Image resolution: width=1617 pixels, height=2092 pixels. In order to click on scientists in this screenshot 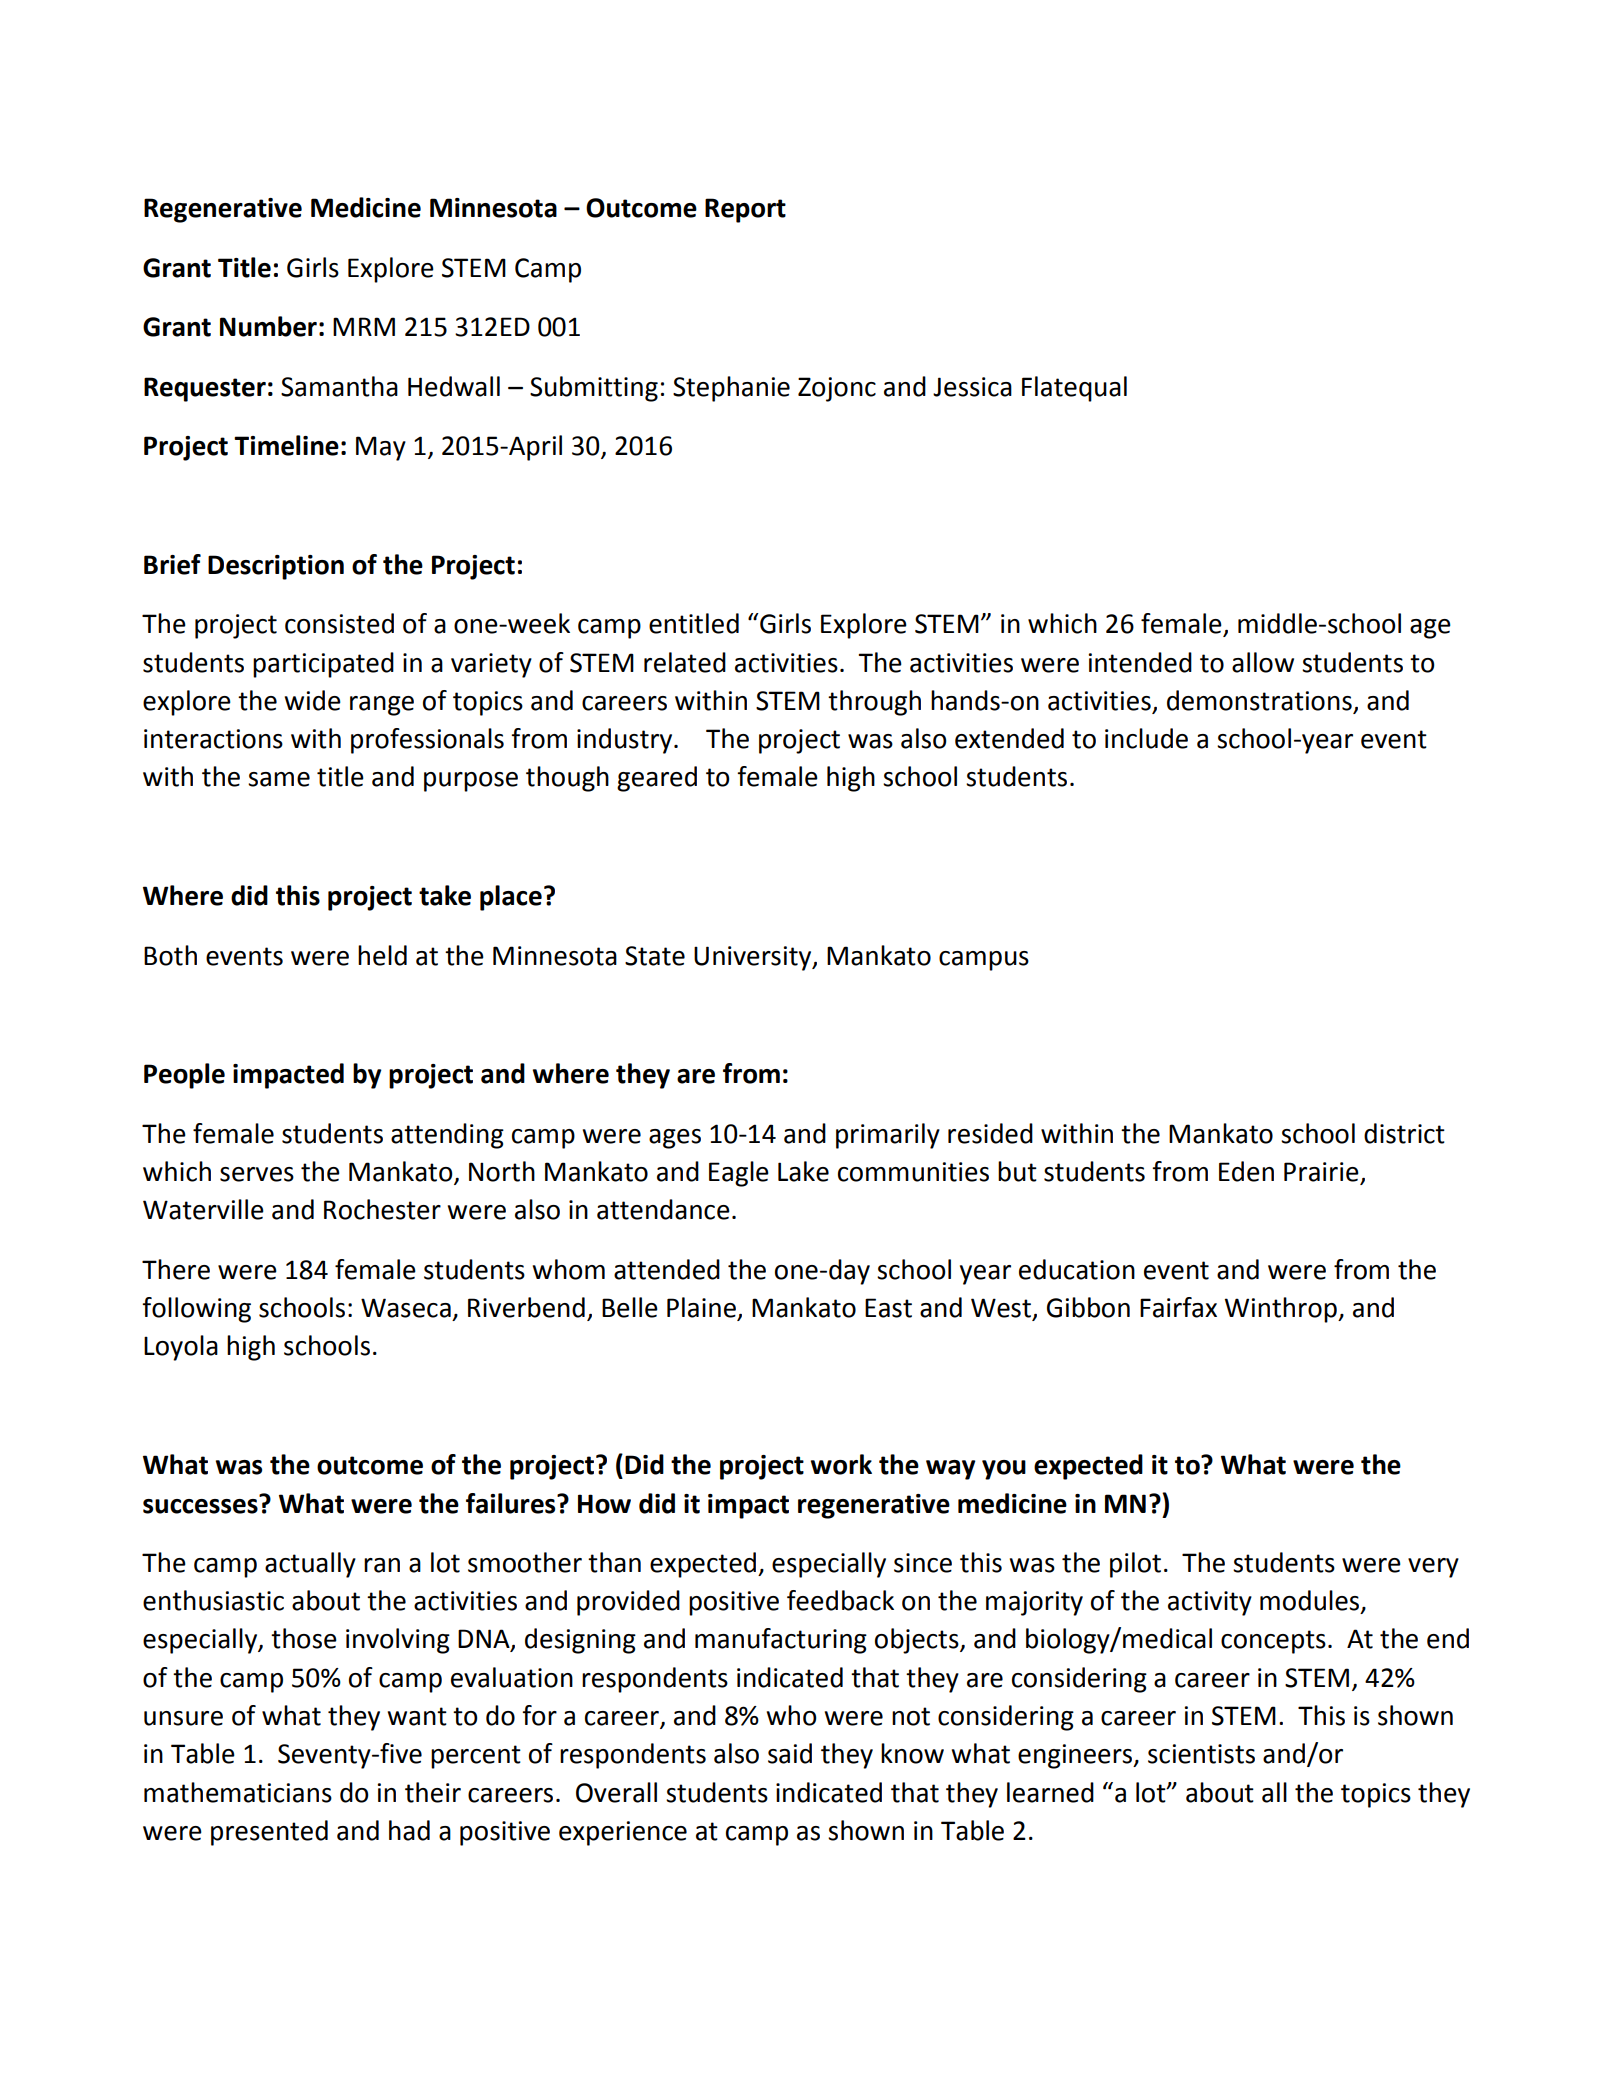, I will do `click(1201, 1754)`.
